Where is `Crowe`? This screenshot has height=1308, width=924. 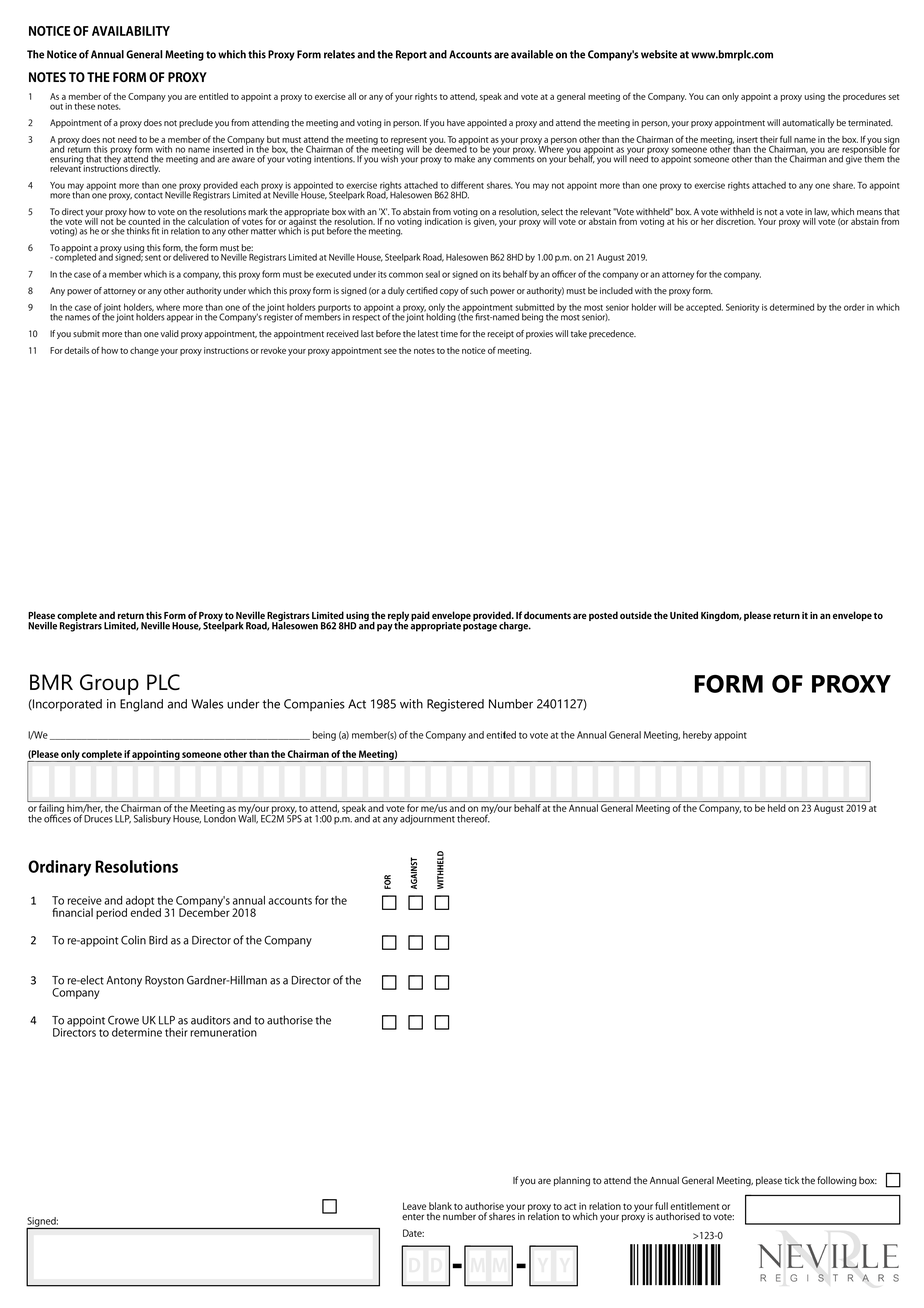
Crowe is located at coordinates (123, 1020).
